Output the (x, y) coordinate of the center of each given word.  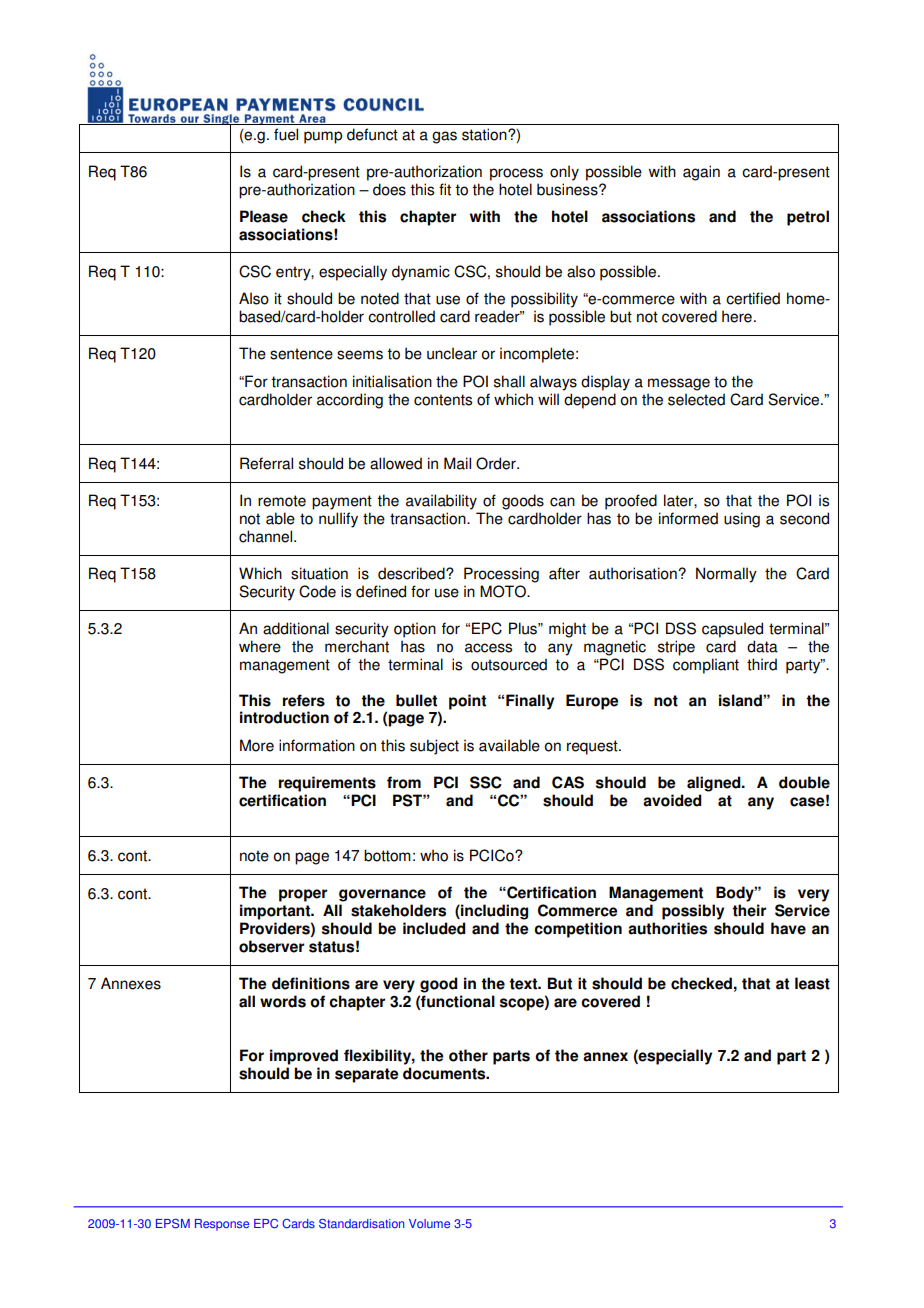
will (548, 399)
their (749, 910)
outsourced (509, 664)
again (701, 173)
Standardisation (361, 1224)
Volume (429, 1223)
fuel (286, 134)
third (762, 664)
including (493, 912)
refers (304, 700)
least (812, 983)
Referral (266, 463)
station (485, 134)
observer (271, 946)
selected (696, 399)
